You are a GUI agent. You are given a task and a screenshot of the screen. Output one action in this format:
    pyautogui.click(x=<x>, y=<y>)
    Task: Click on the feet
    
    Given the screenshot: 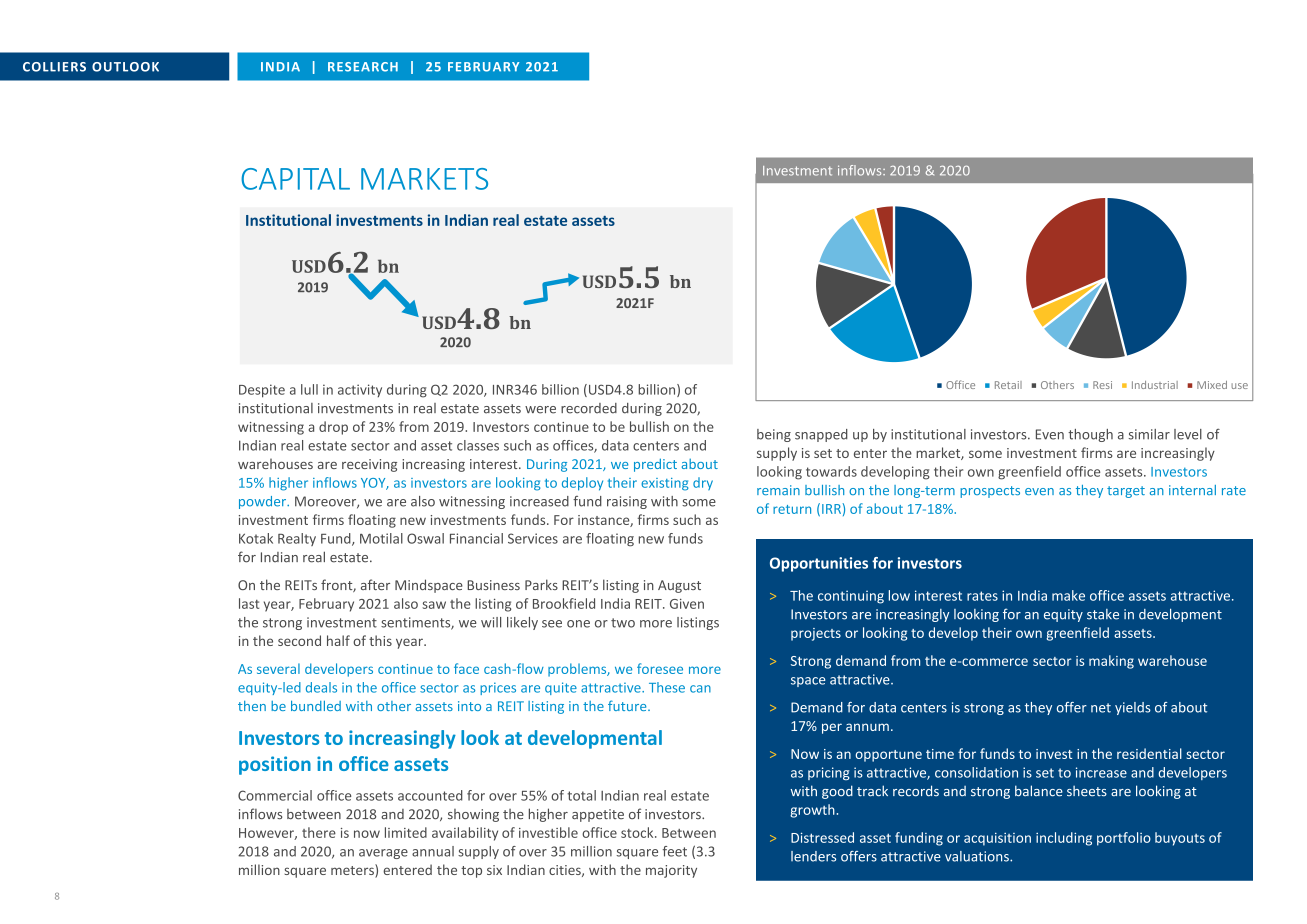 What is the action you would take?
    pyautogui.click(x=675, y=851)
